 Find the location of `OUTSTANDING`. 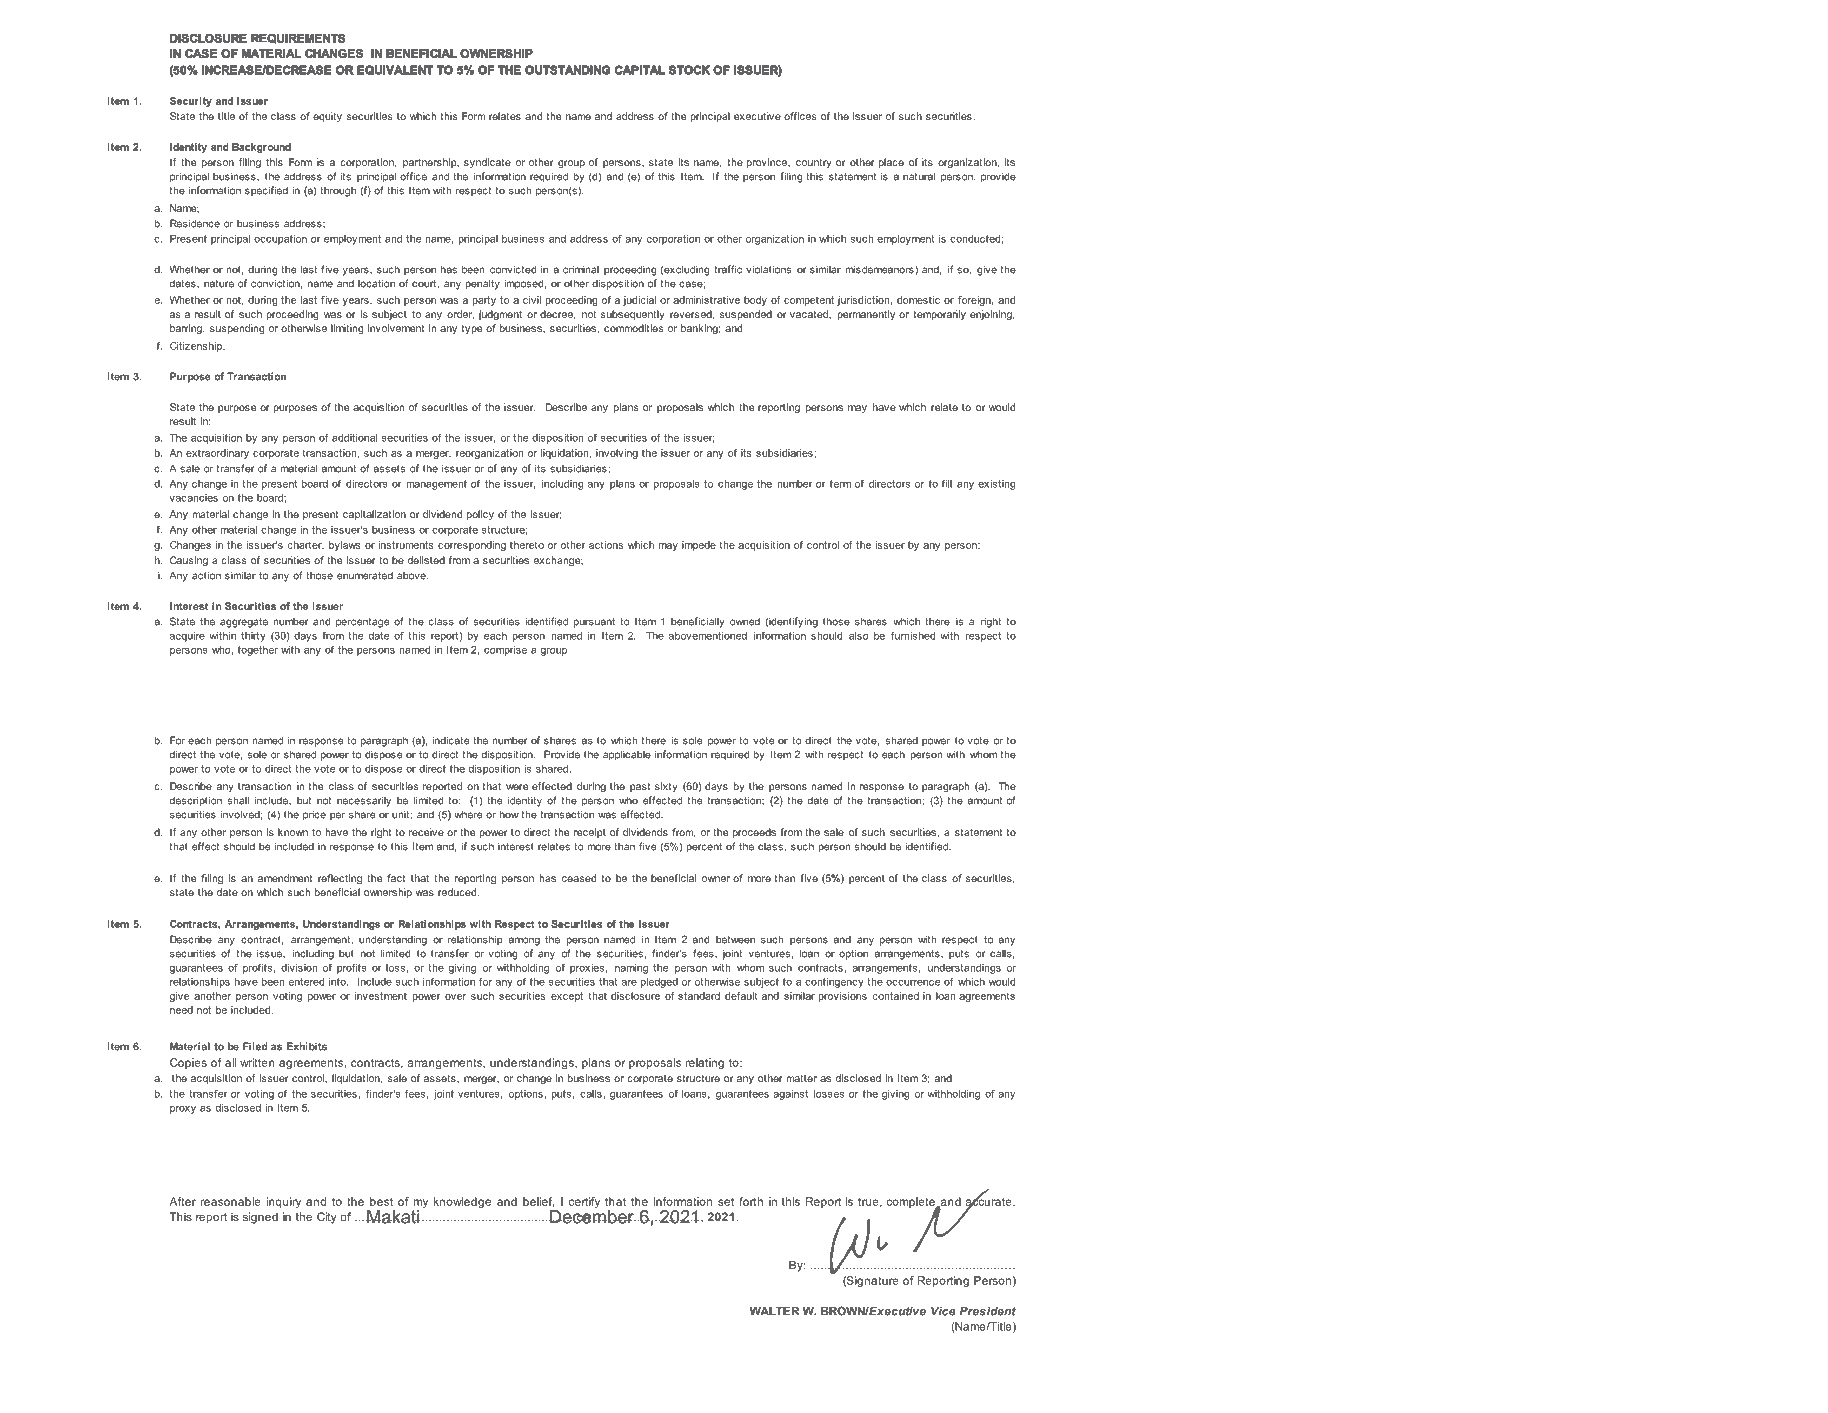

OUTSTANDING is located at coordinates (567, 70).
